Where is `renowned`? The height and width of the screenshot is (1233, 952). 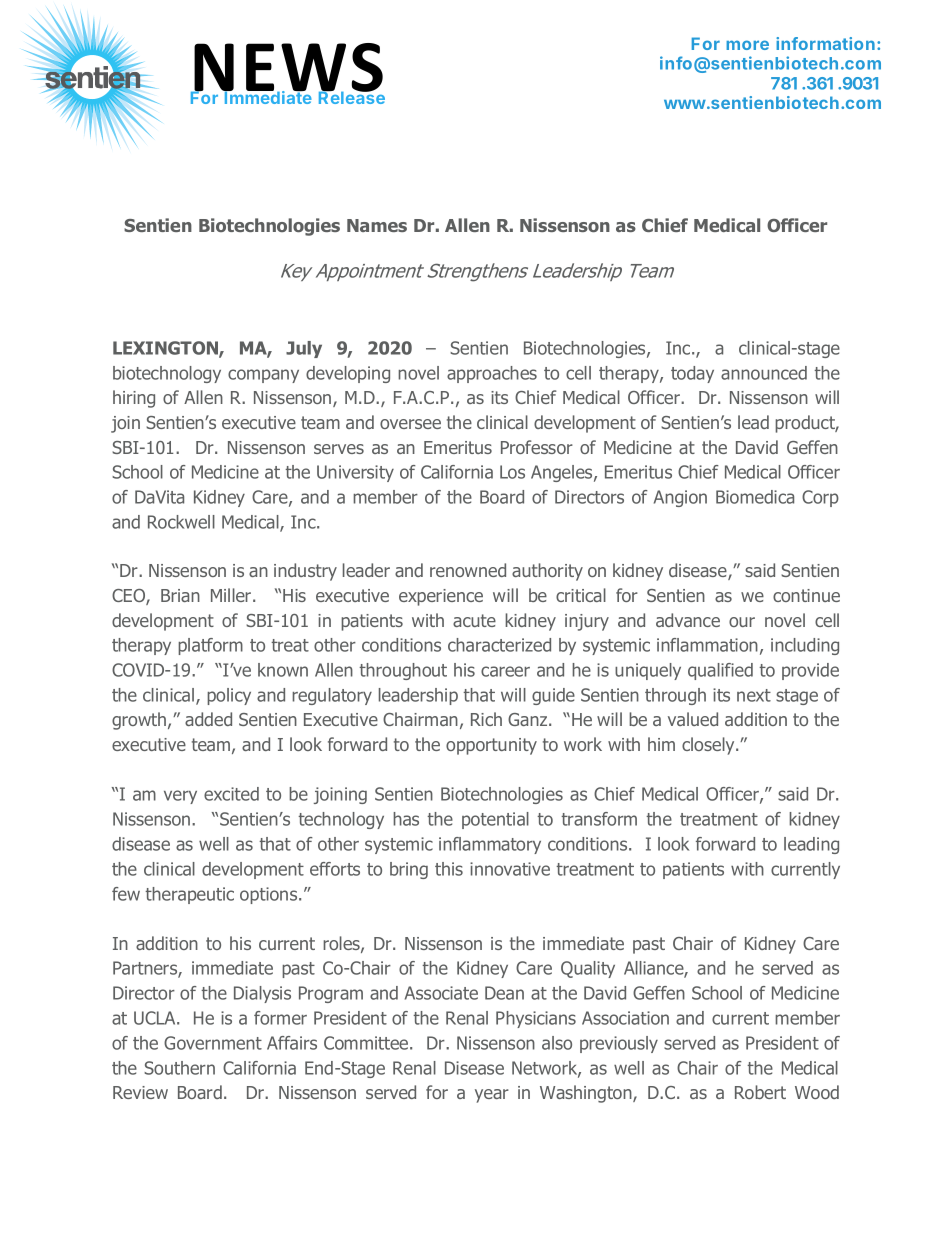 renowned is located at coordinates (468, 570).
